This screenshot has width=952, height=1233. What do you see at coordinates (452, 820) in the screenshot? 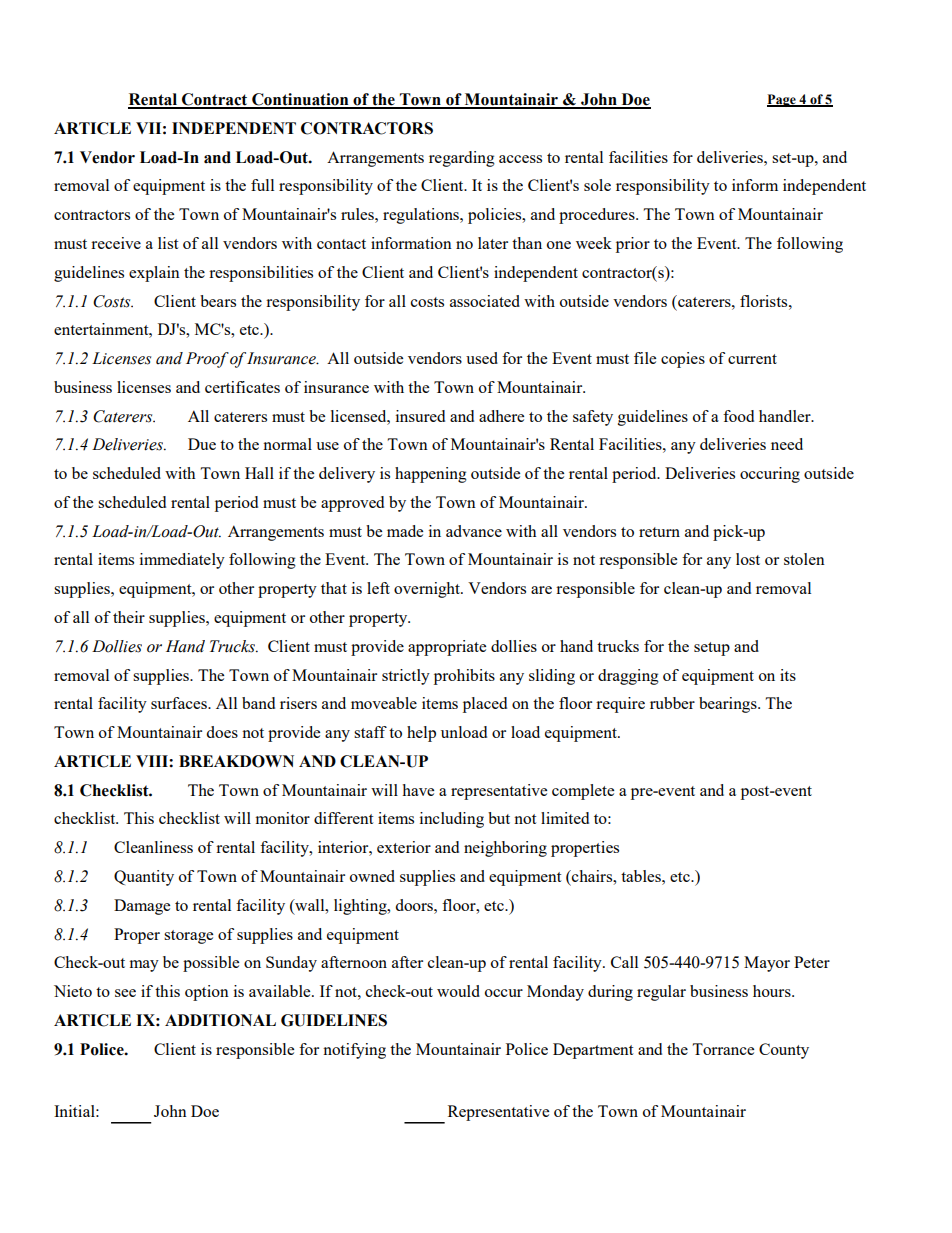
I see `including` at bounding box center [452, 820].
